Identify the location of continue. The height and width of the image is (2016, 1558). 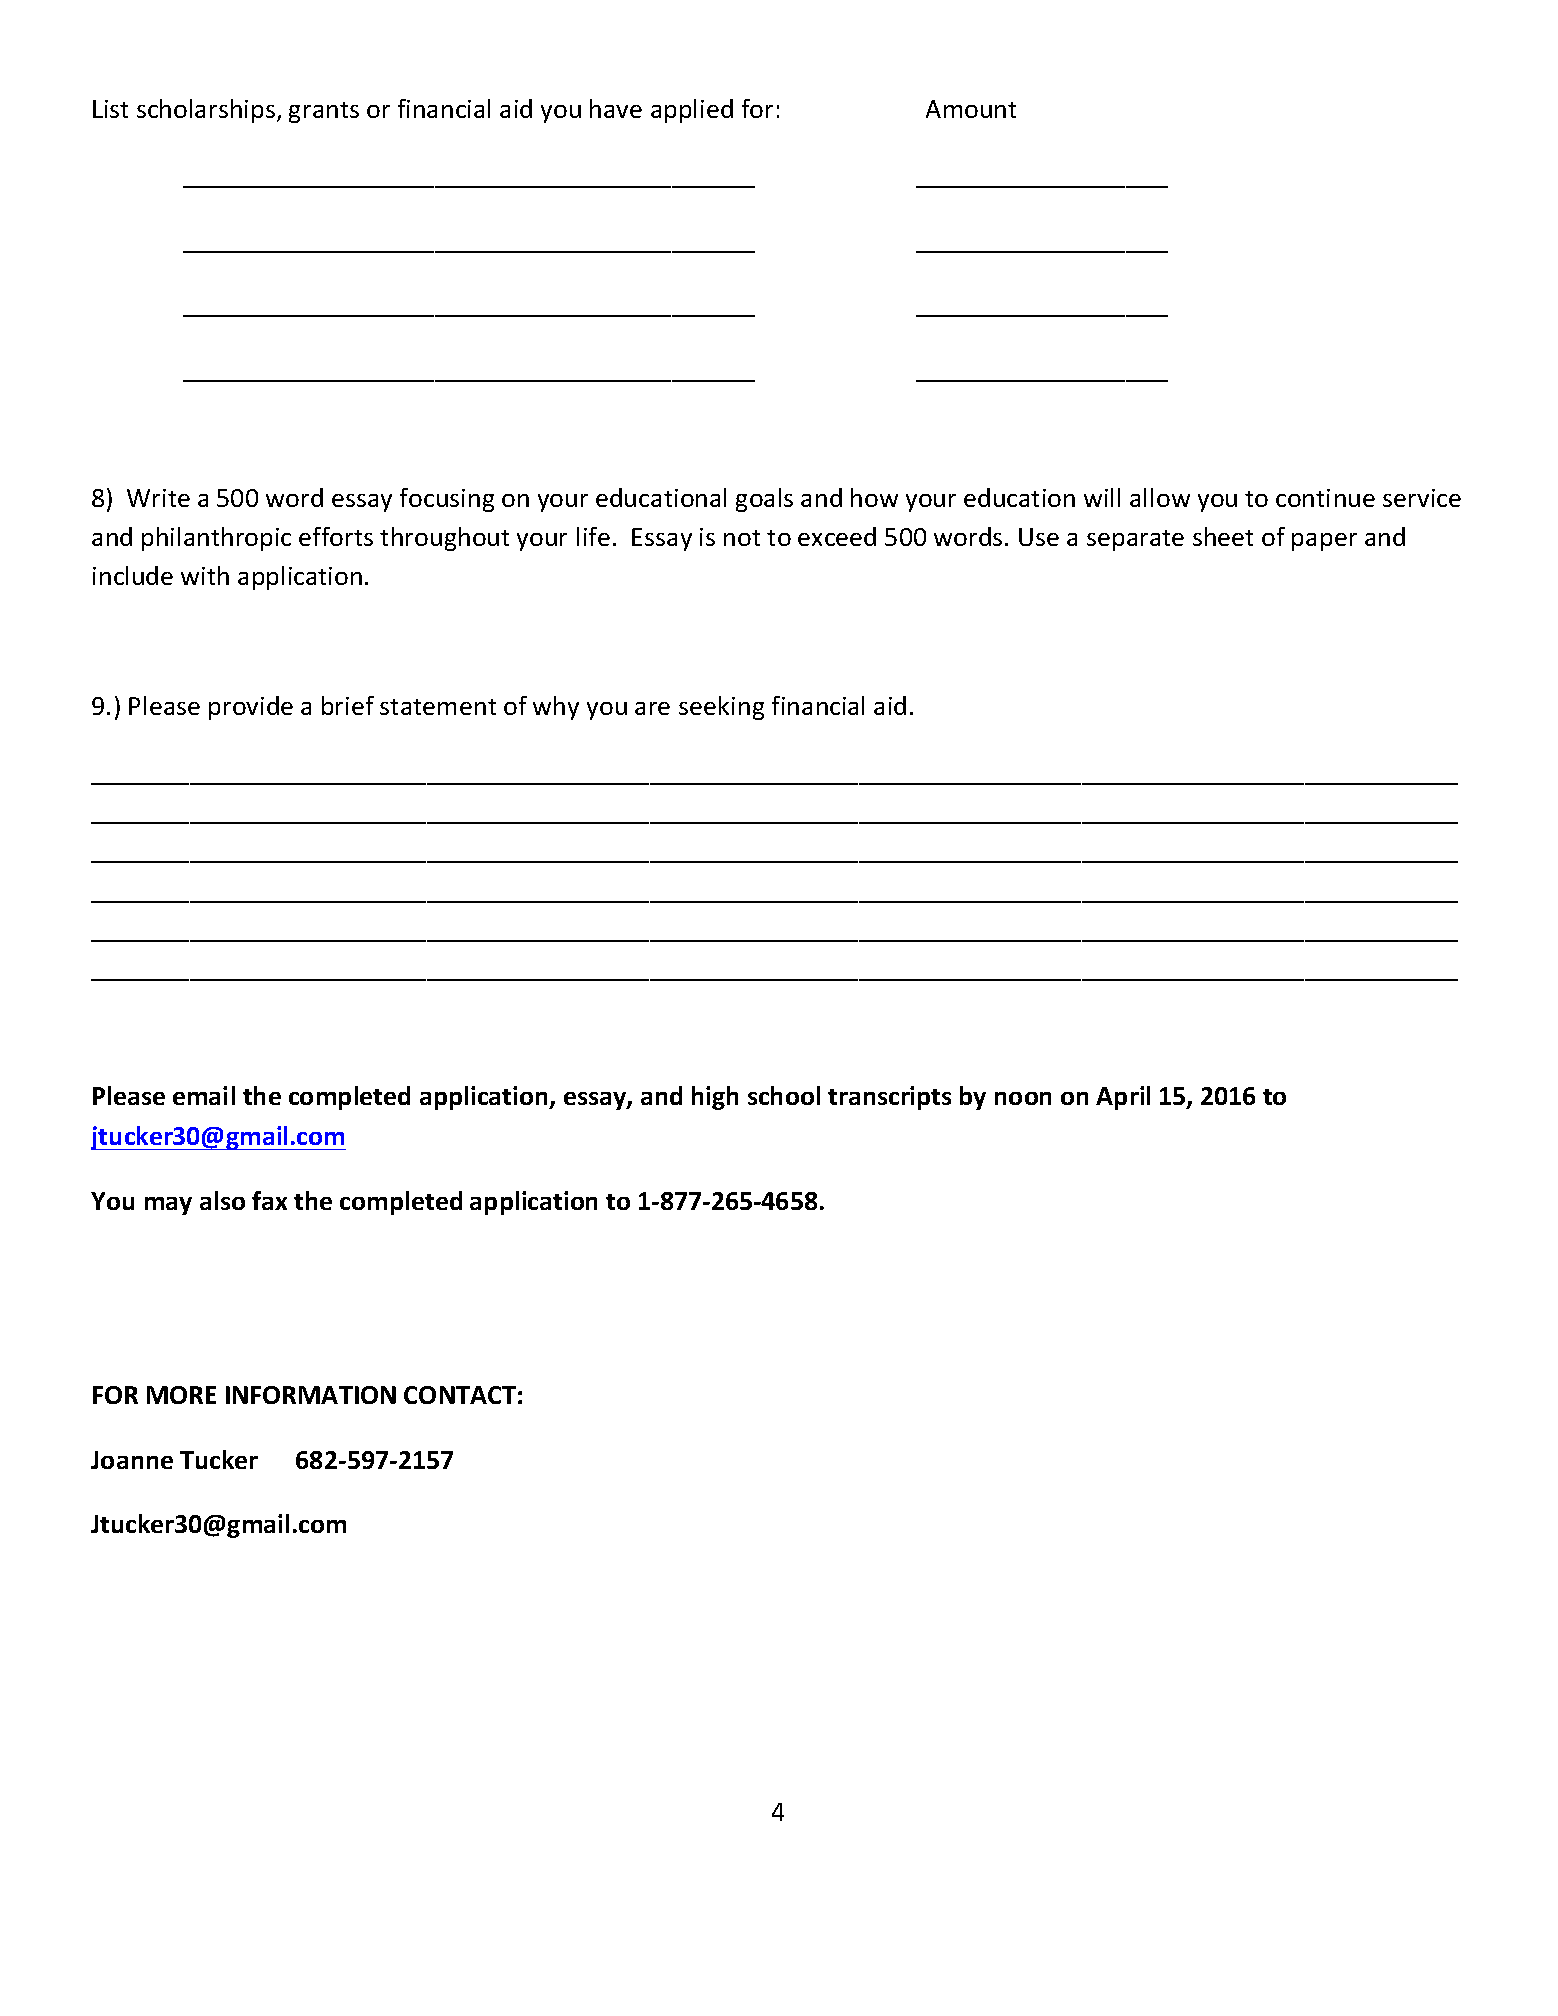
(1325, 498).
